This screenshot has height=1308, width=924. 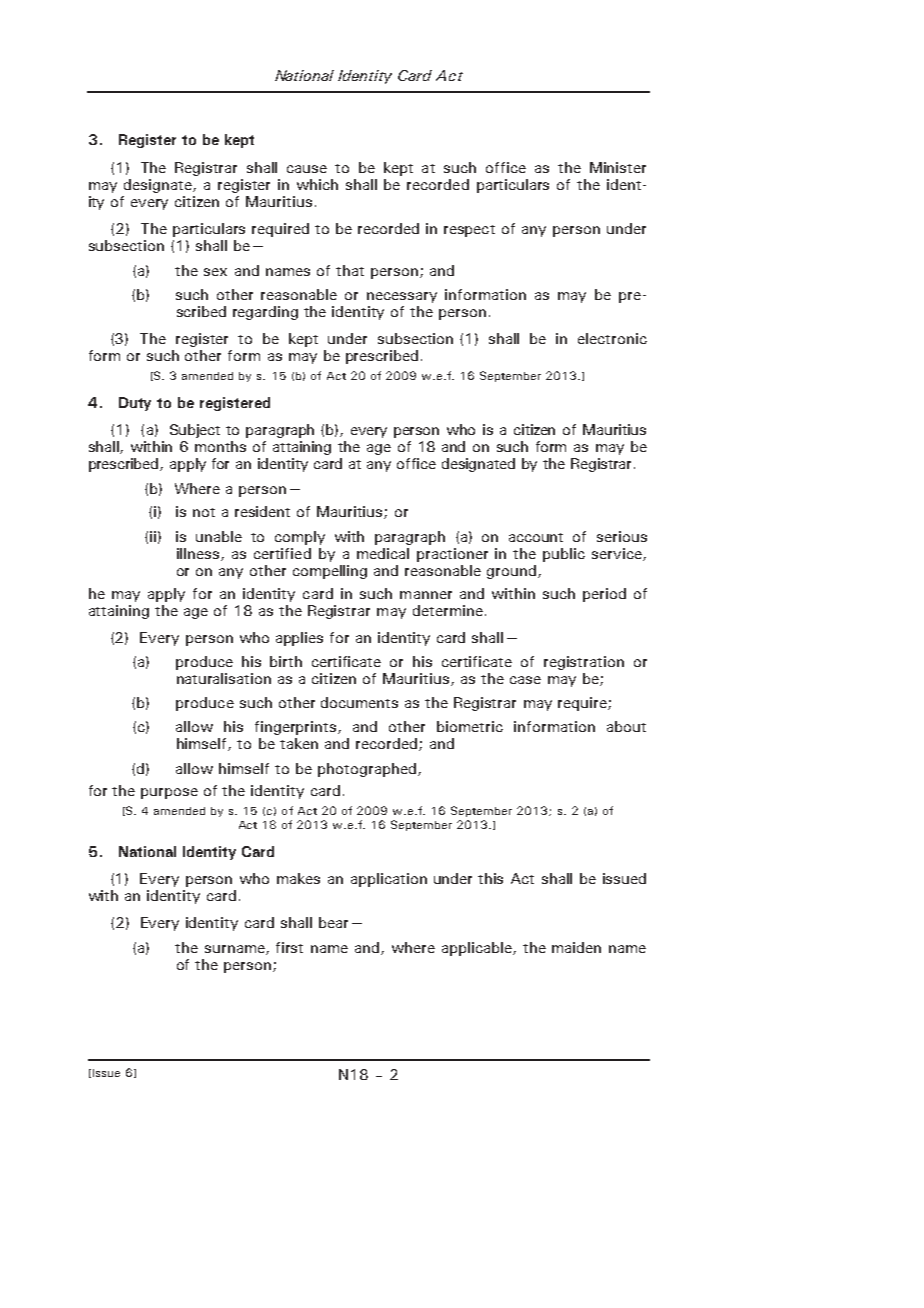 What do you see at coordinates (383, 553) in the screenshot?
I see `medical` at bounding box center [383, 553].
